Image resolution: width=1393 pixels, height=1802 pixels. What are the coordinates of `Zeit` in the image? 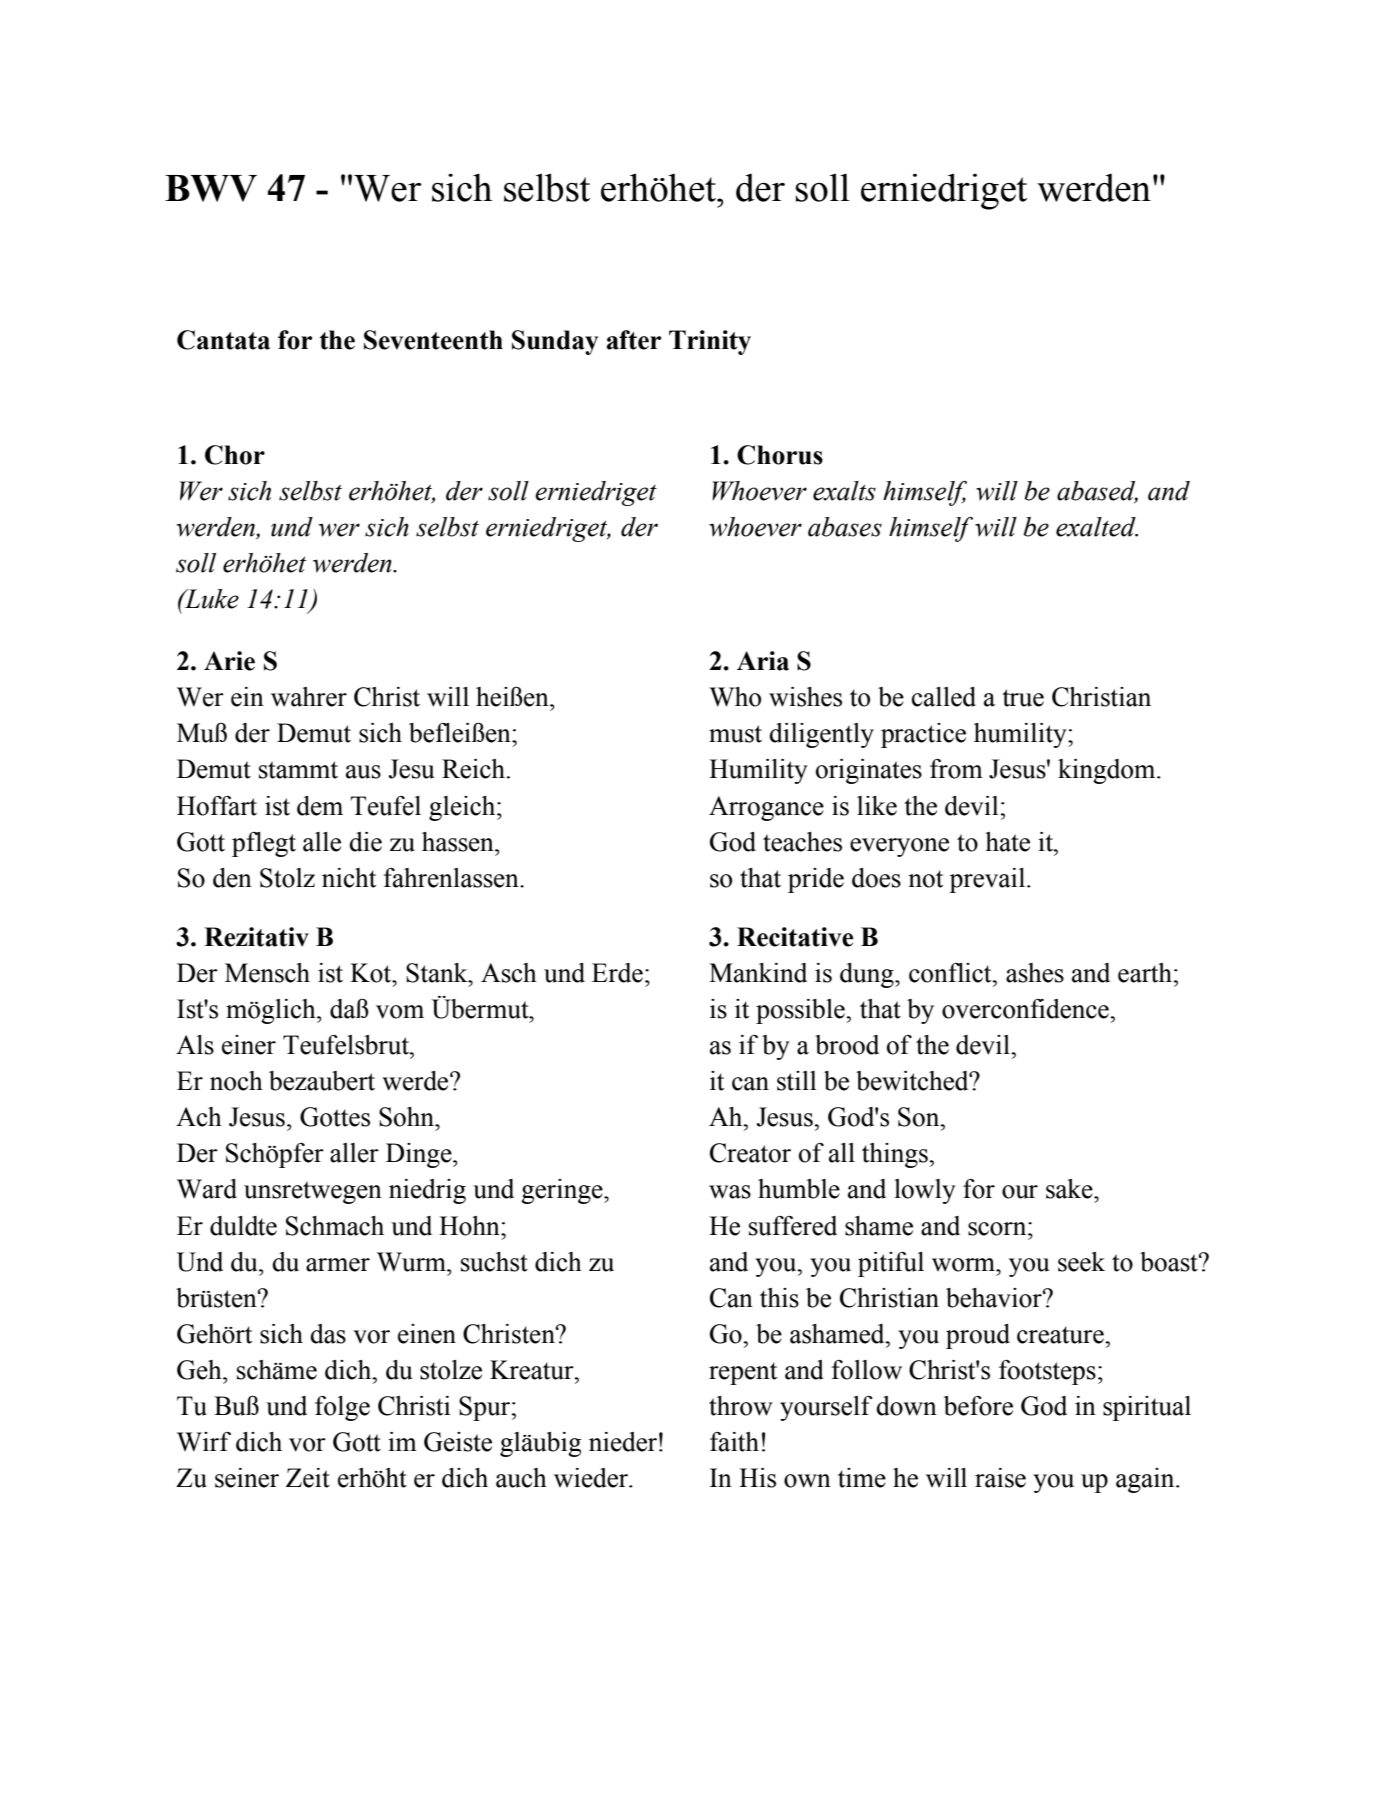 It's located at (308, 1478).
